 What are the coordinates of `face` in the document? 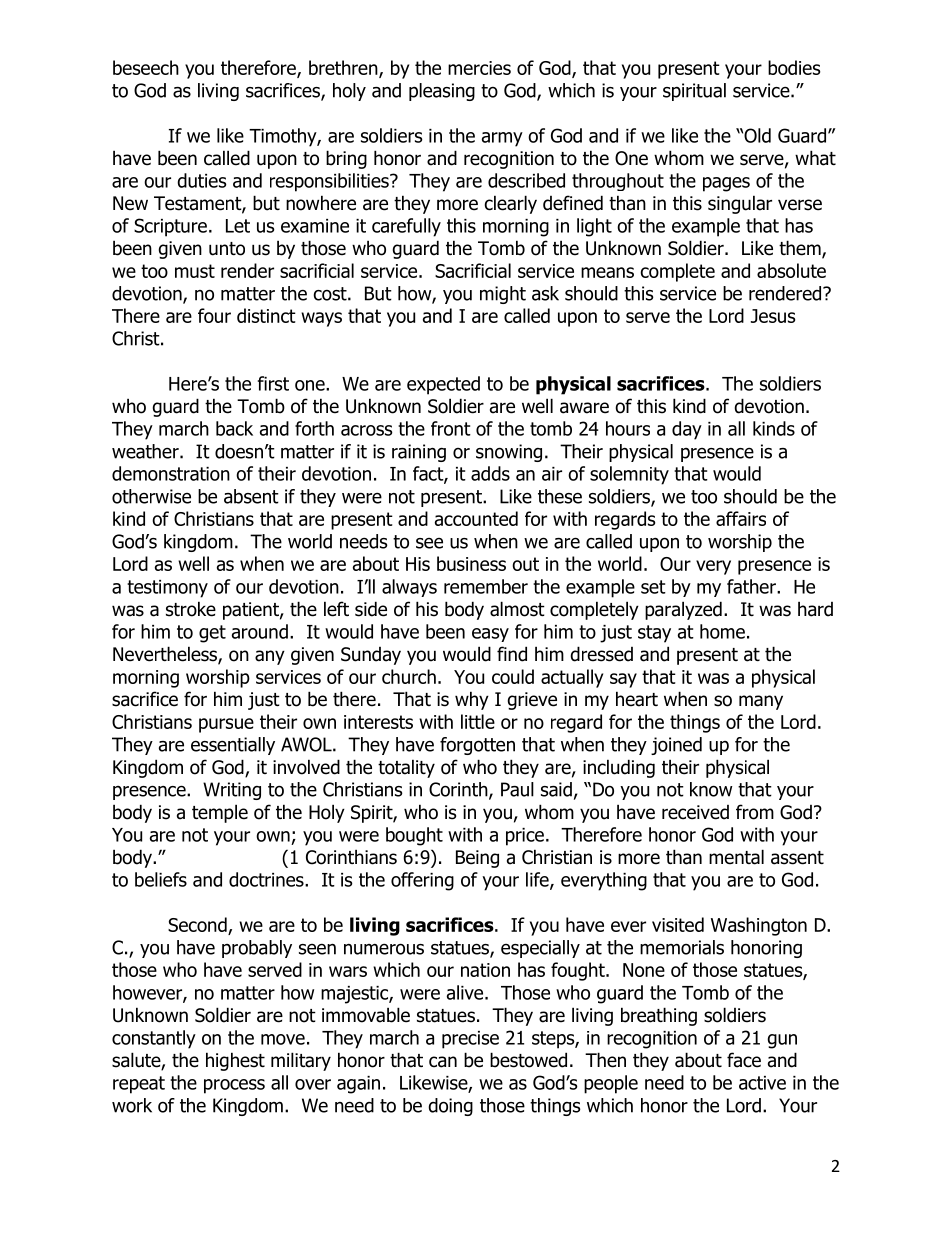 It's located at (744, 1060).
